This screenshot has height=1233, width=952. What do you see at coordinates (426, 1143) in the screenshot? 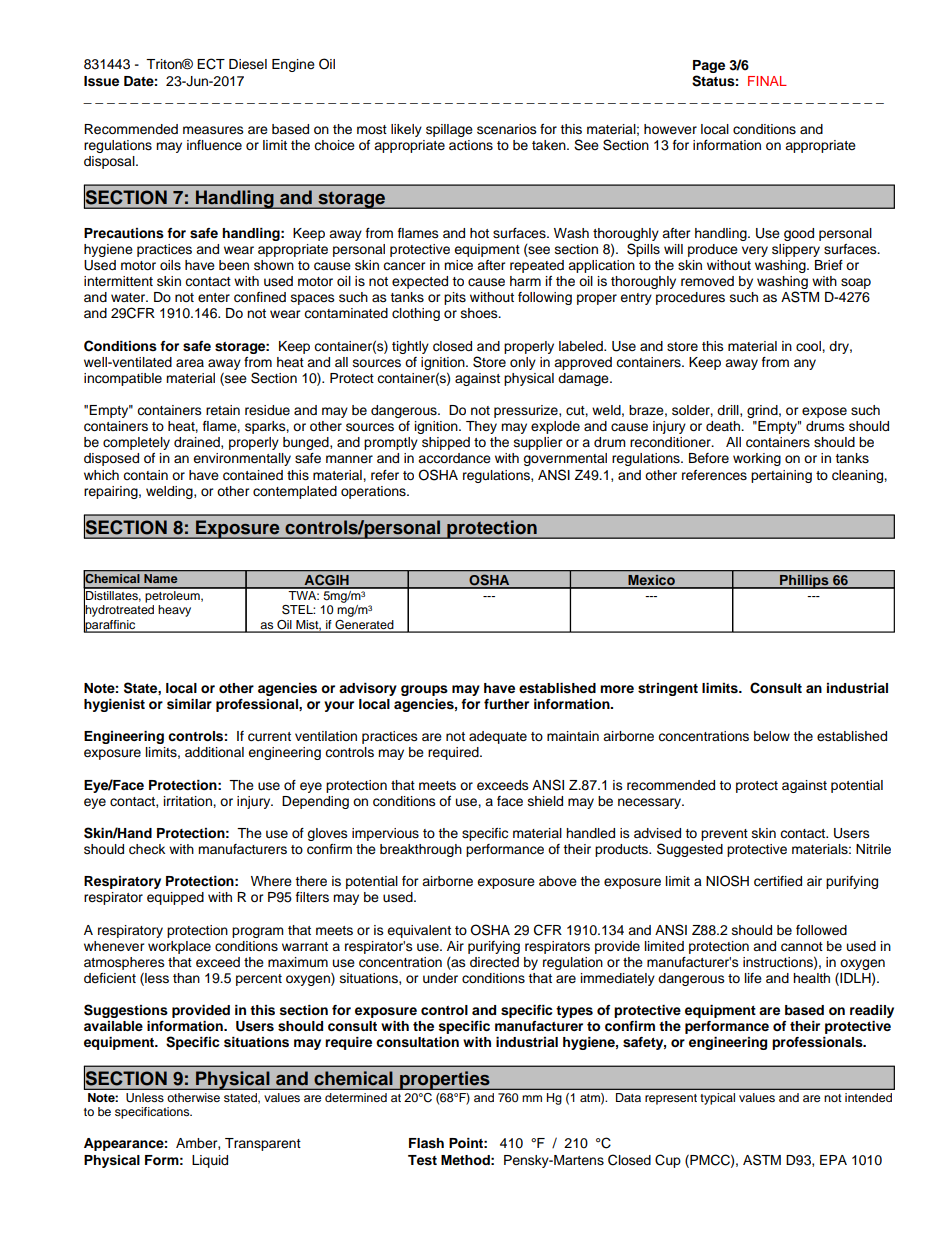
I see `Flash` at bounding box center [426, 1143].
